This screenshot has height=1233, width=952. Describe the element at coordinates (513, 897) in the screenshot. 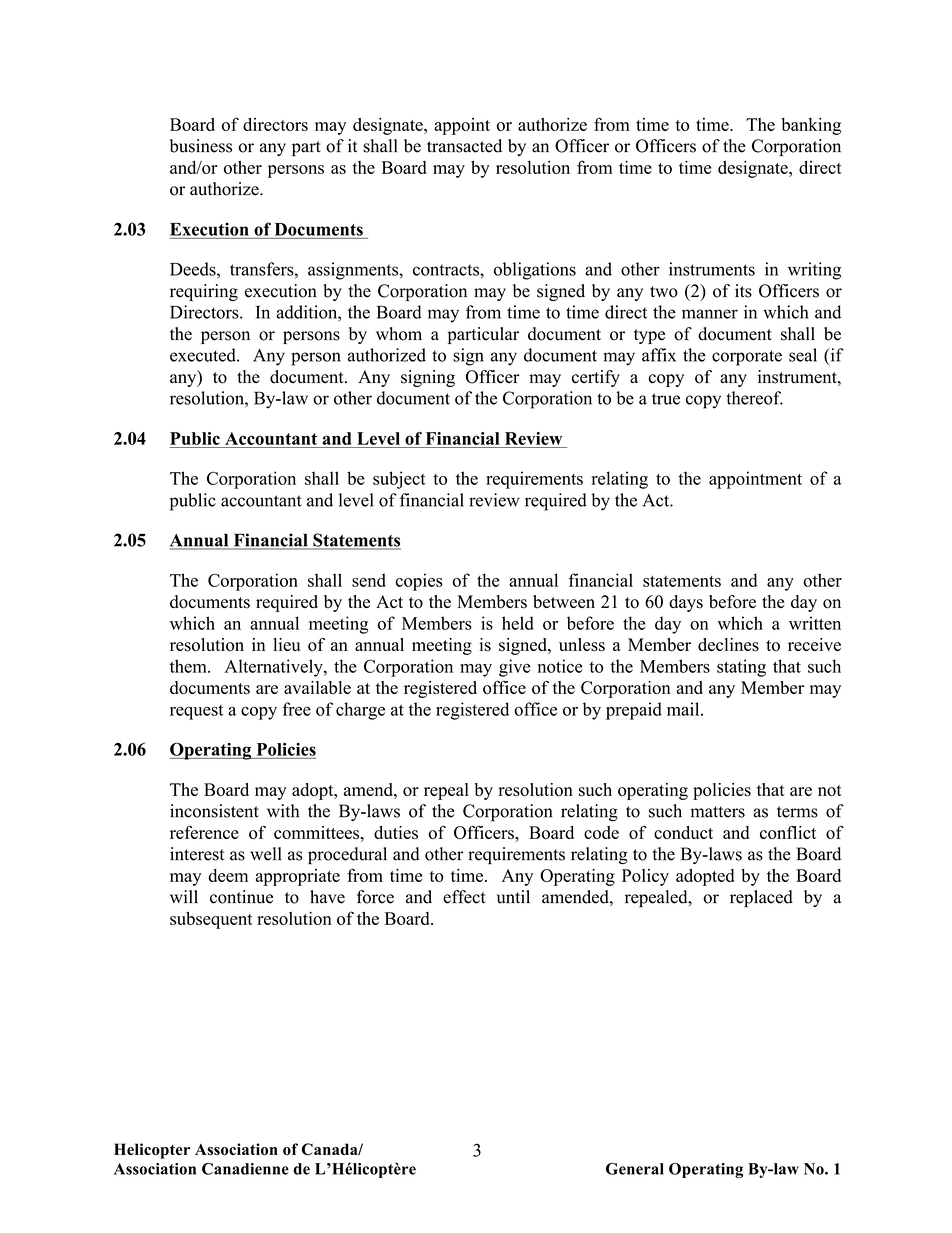

I see `until` at that location.
